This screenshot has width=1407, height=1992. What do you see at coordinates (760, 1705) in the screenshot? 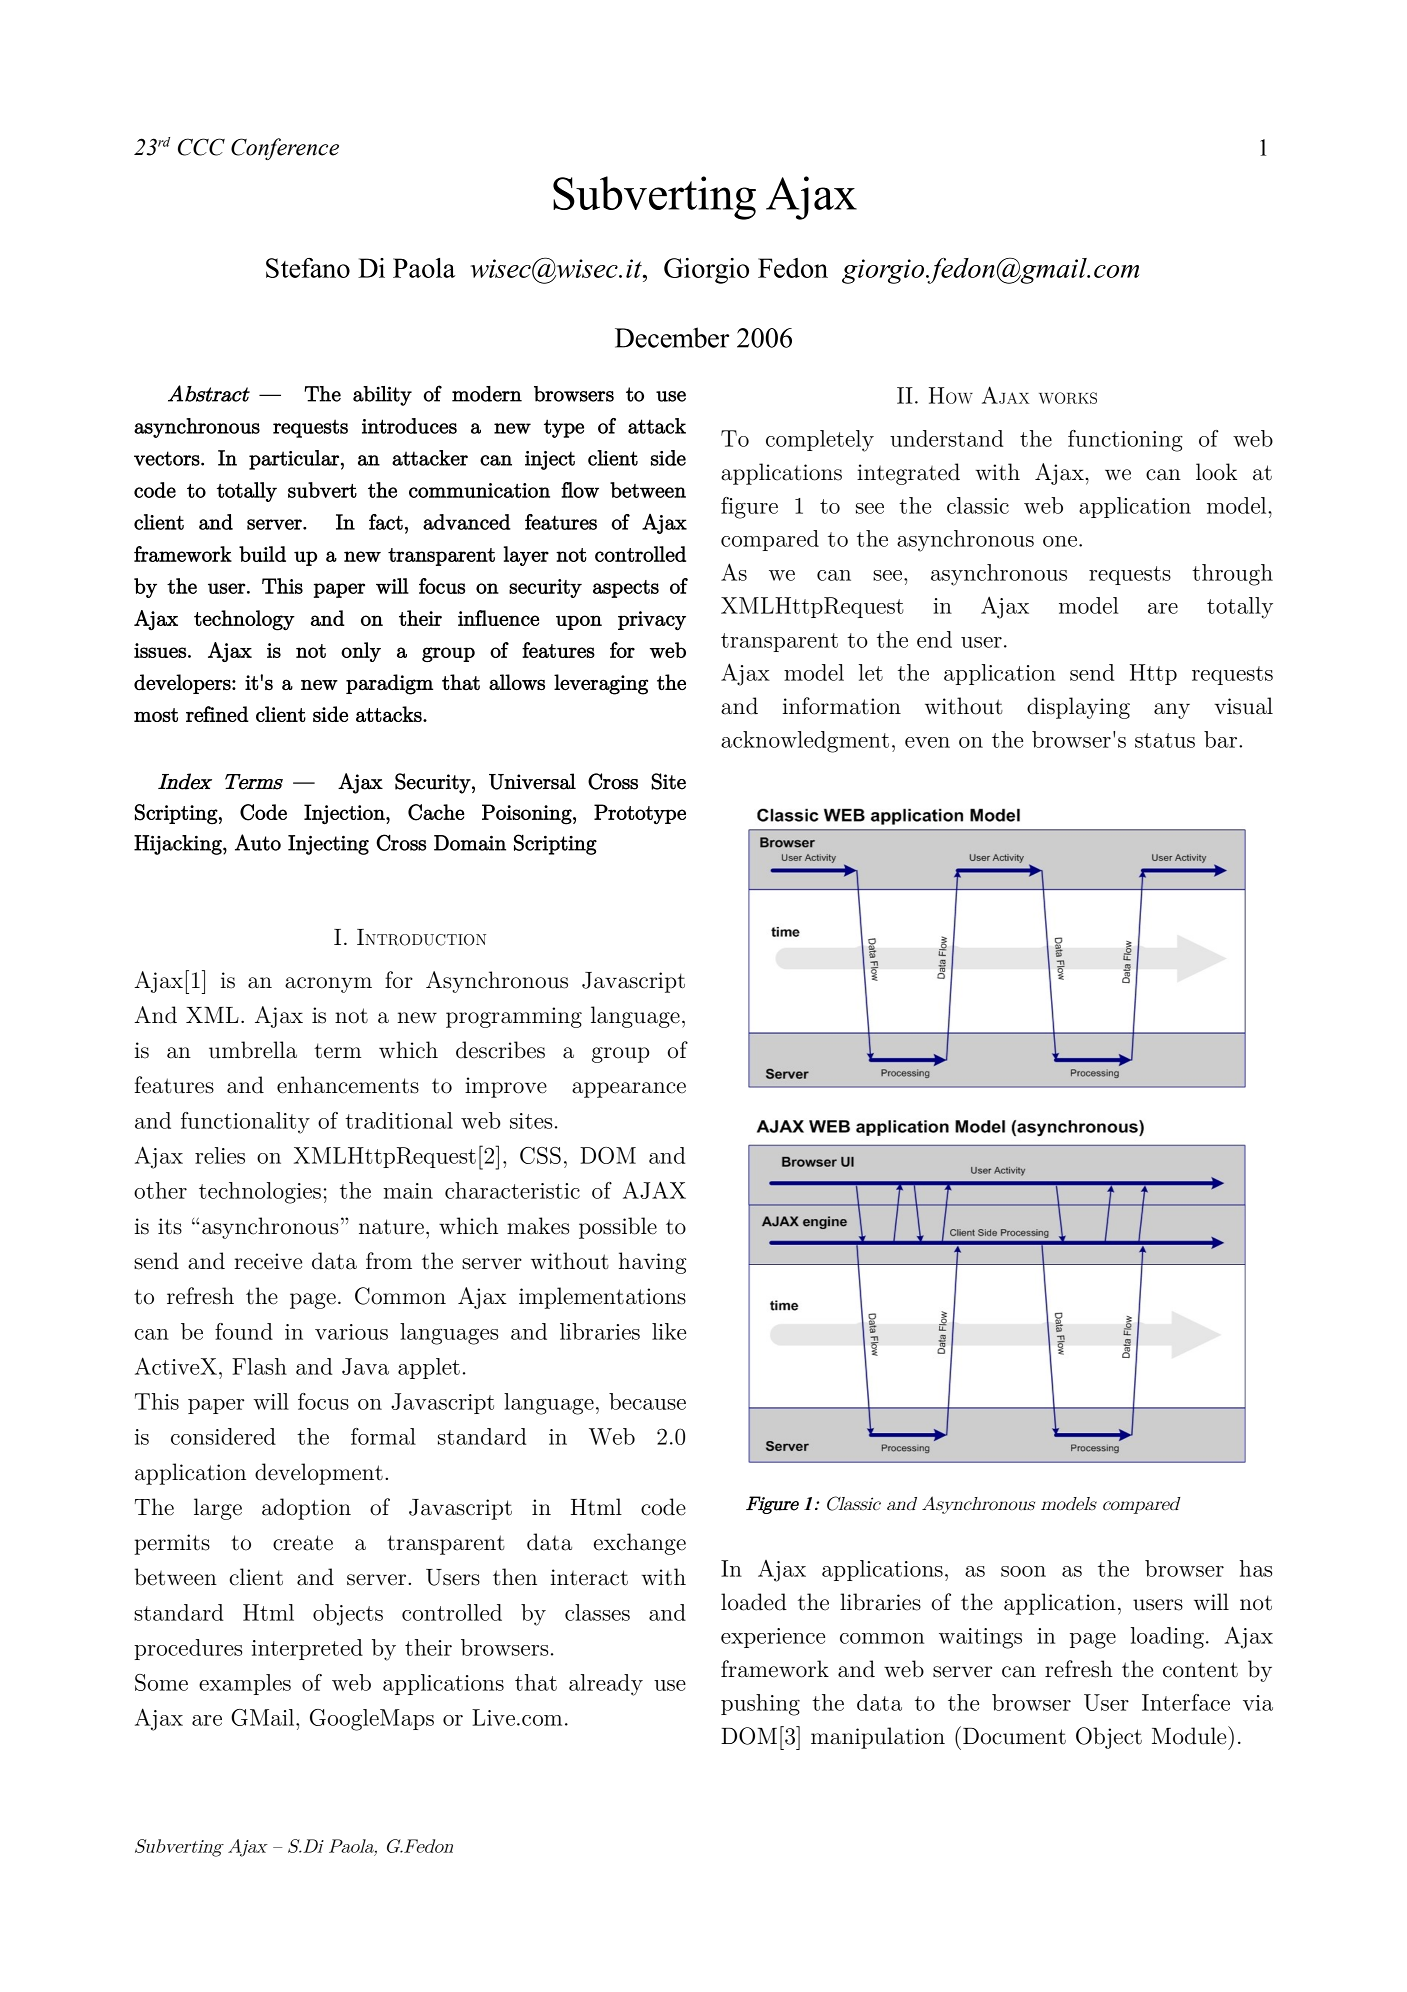
I see `pushing` at bounding box center [760, 1705].
